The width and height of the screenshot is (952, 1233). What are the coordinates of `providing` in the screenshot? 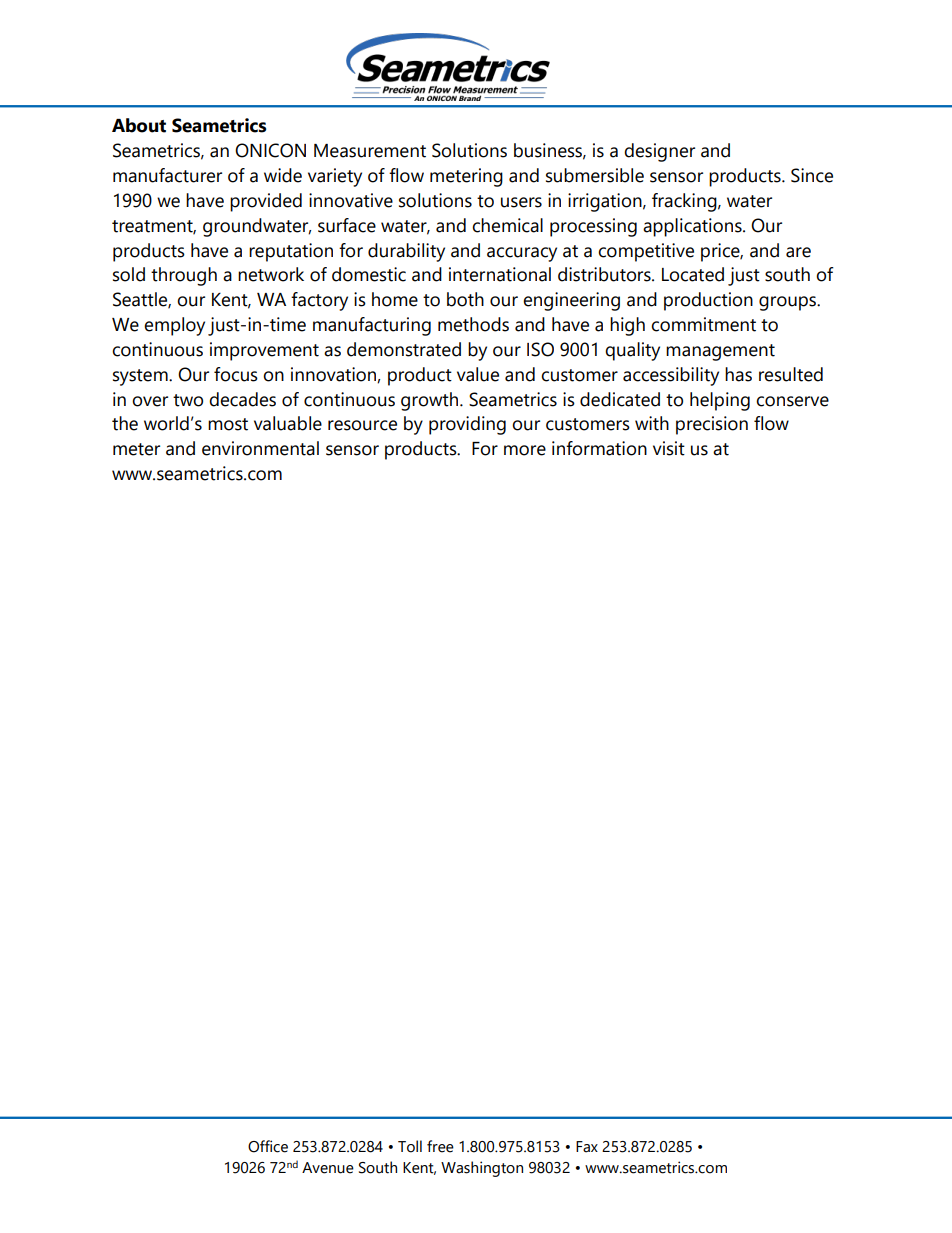 It's located at (467, 425).
